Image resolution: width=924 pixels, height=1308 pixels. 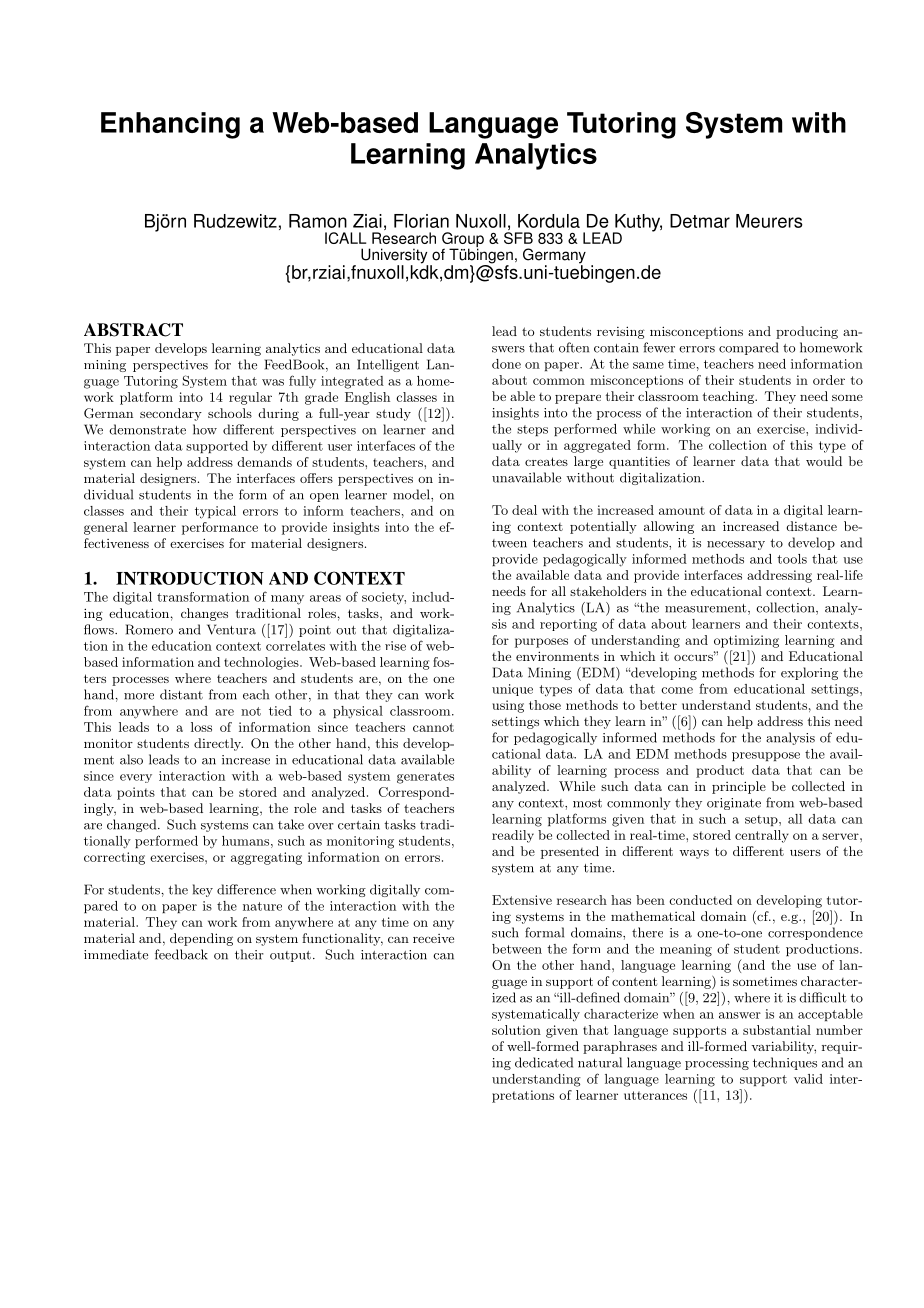 What do you see at coordinates (421, 221) in the page?
I see `Florian` at bounding box center [421, 221].
